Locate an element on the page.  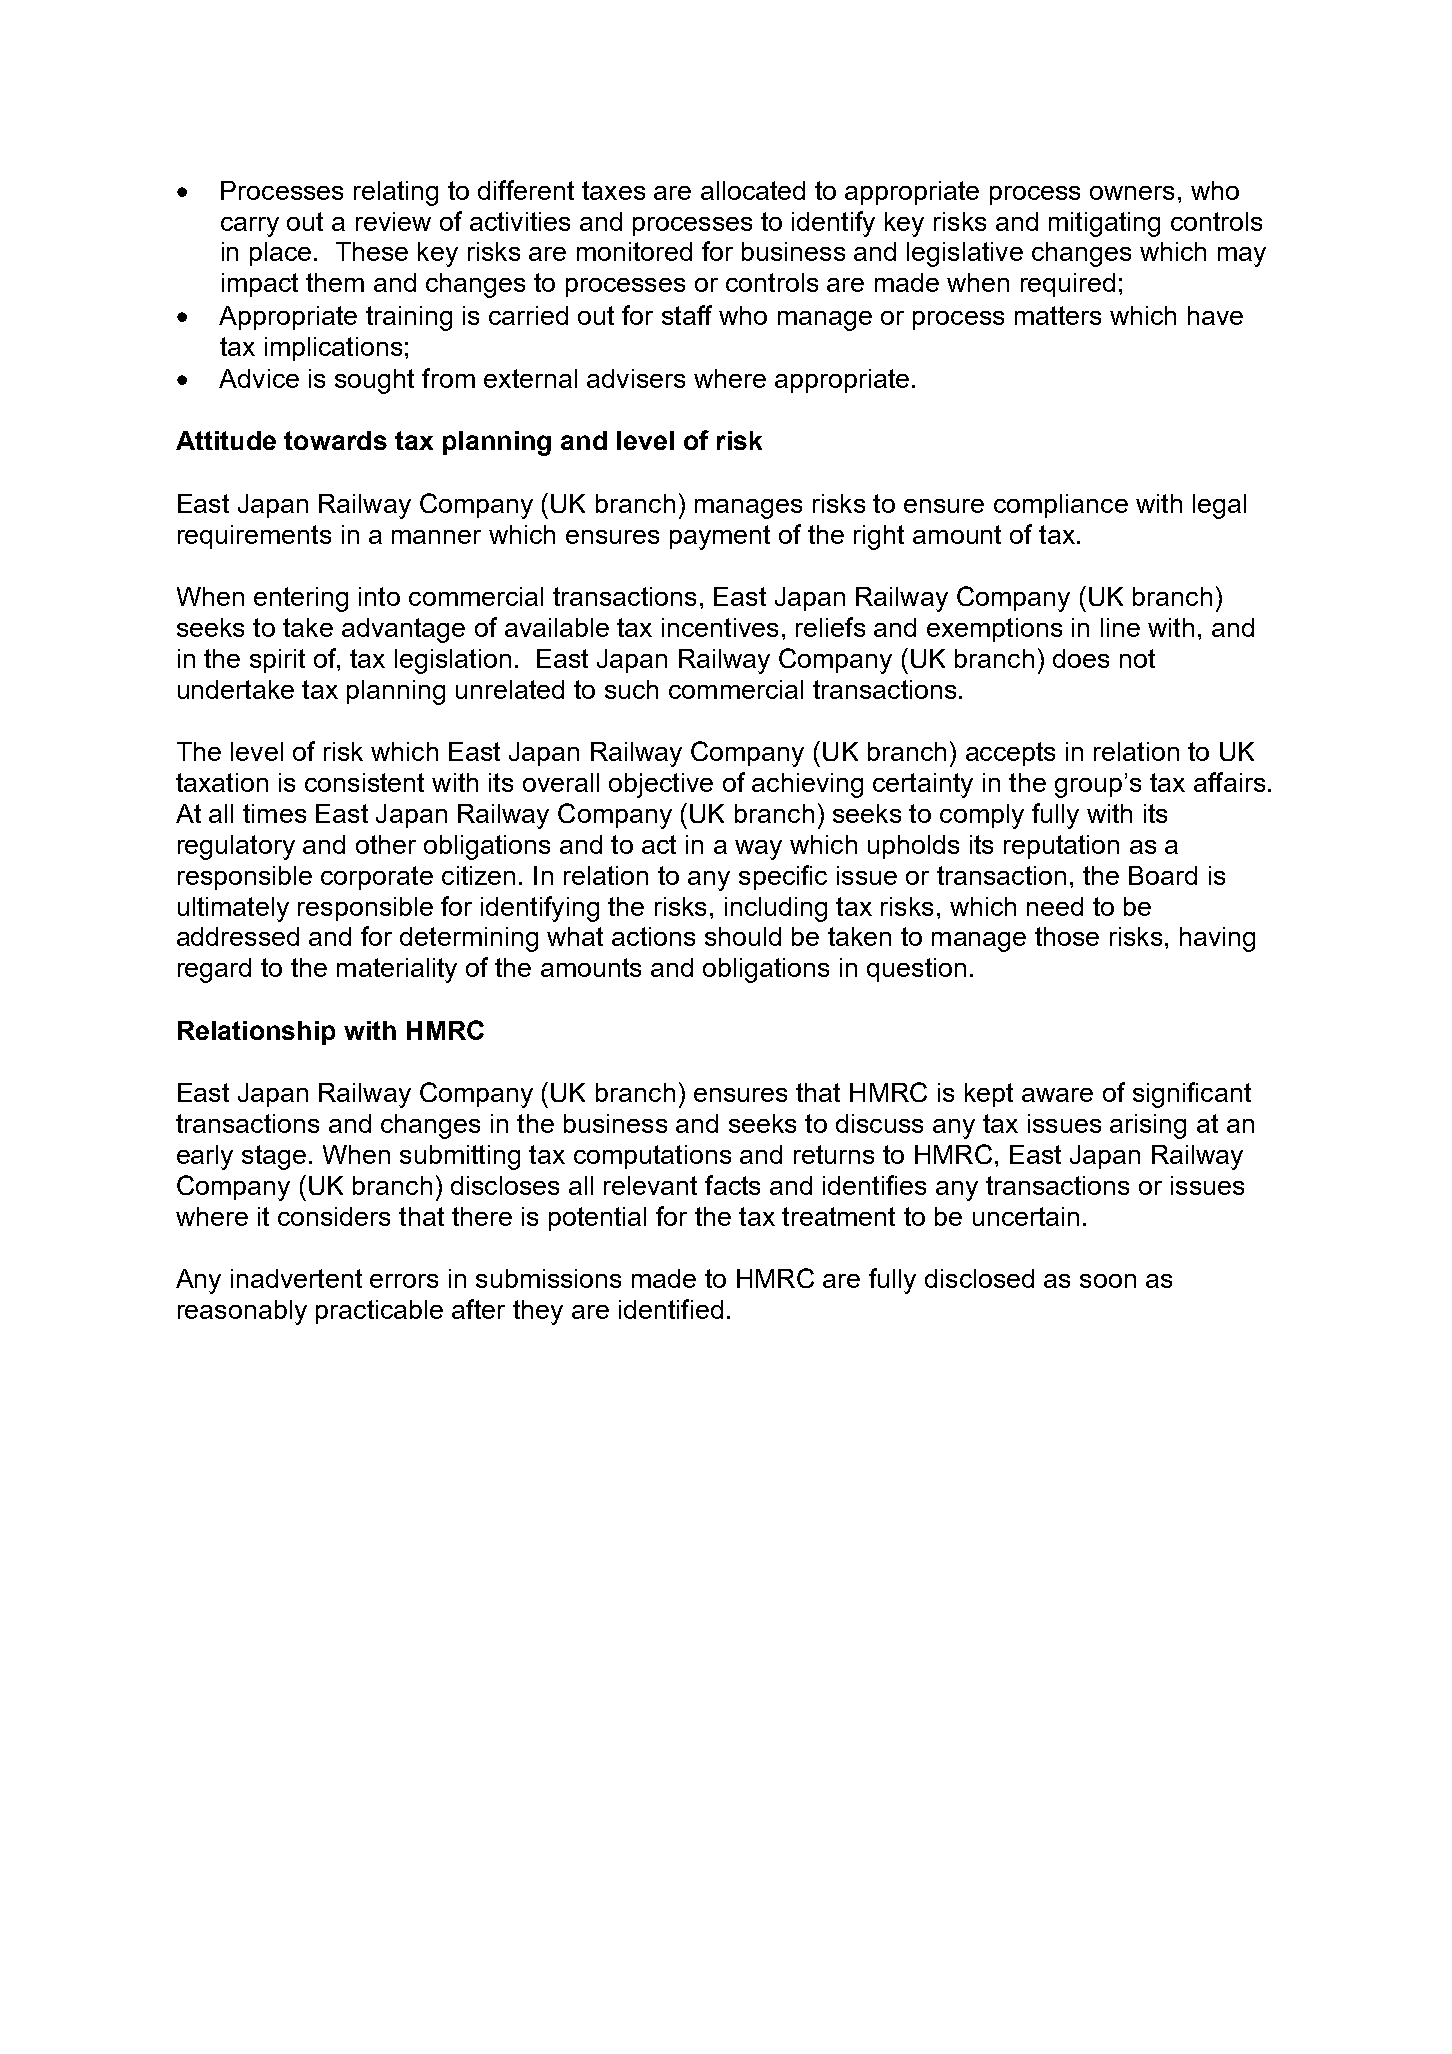
mitigating is located at coordinates (1104, 224).
